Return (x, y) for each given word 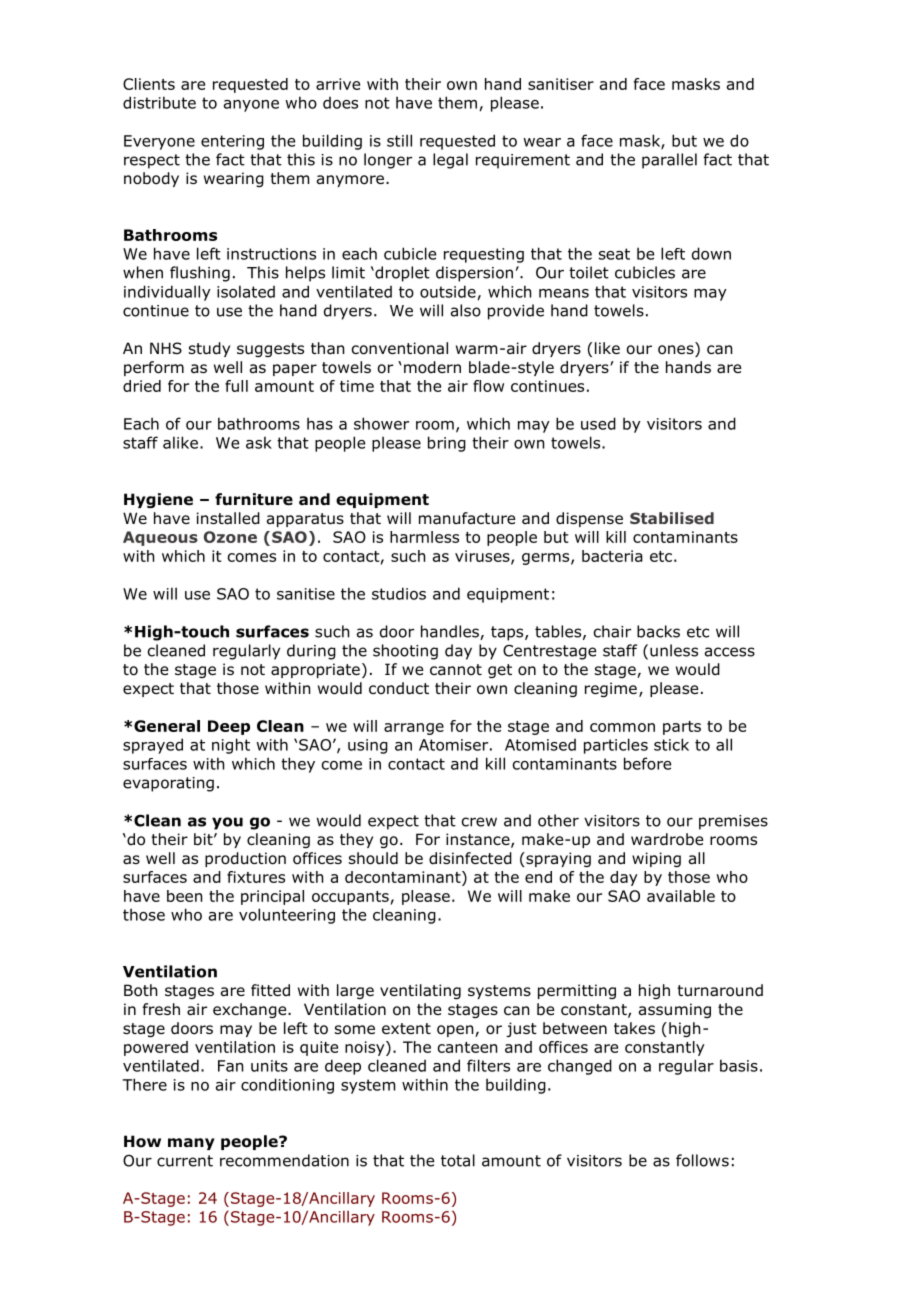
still (399, 140)
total (458, 1160)
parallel (669, 161)
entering (232, 142)
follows (702, 1160)
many (191, 1144)
